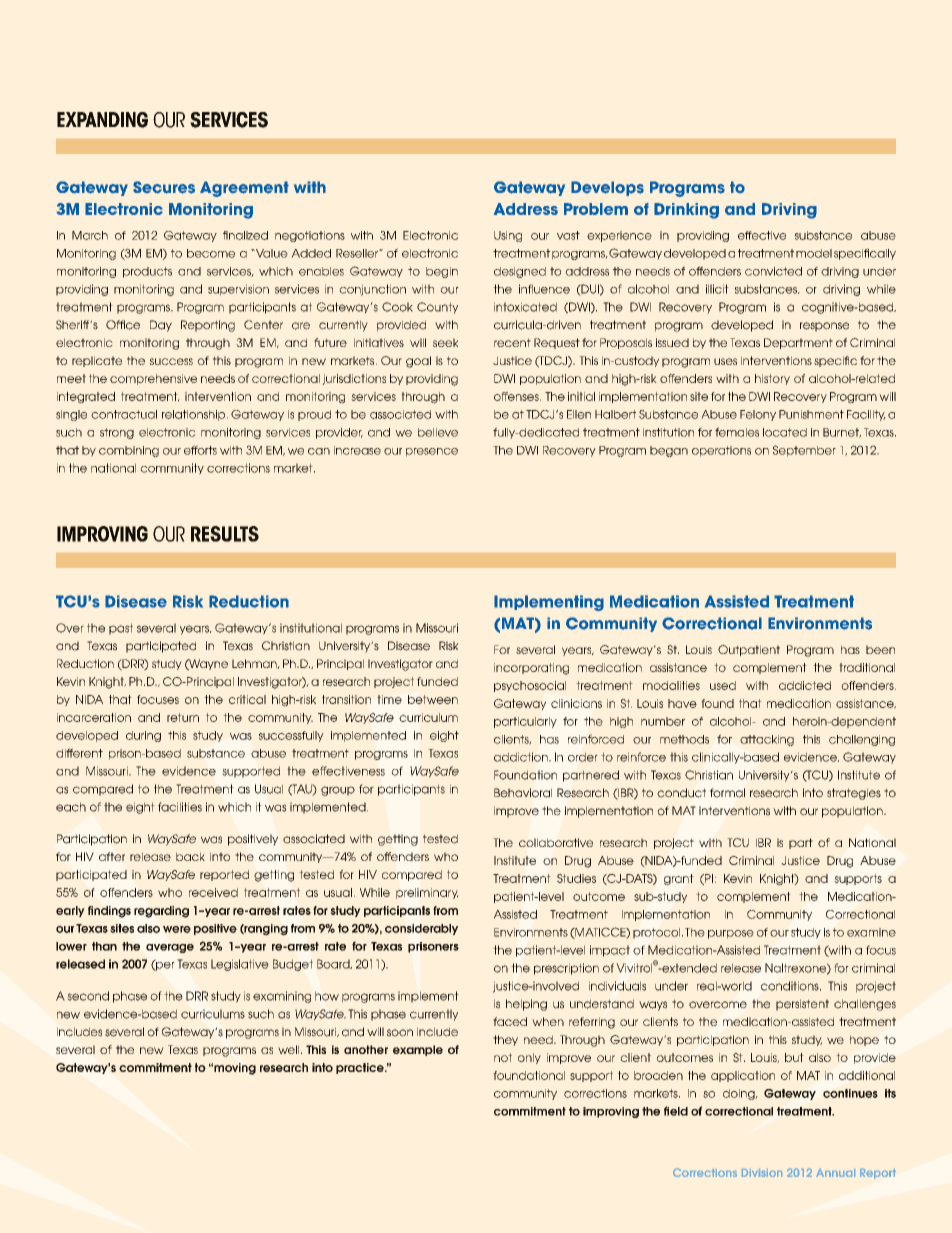 Image resolution: width=952 pixels, height=1233 pixels. Describe the element at coordinates (200, 450) in the document. I see `efforts` at that location.
